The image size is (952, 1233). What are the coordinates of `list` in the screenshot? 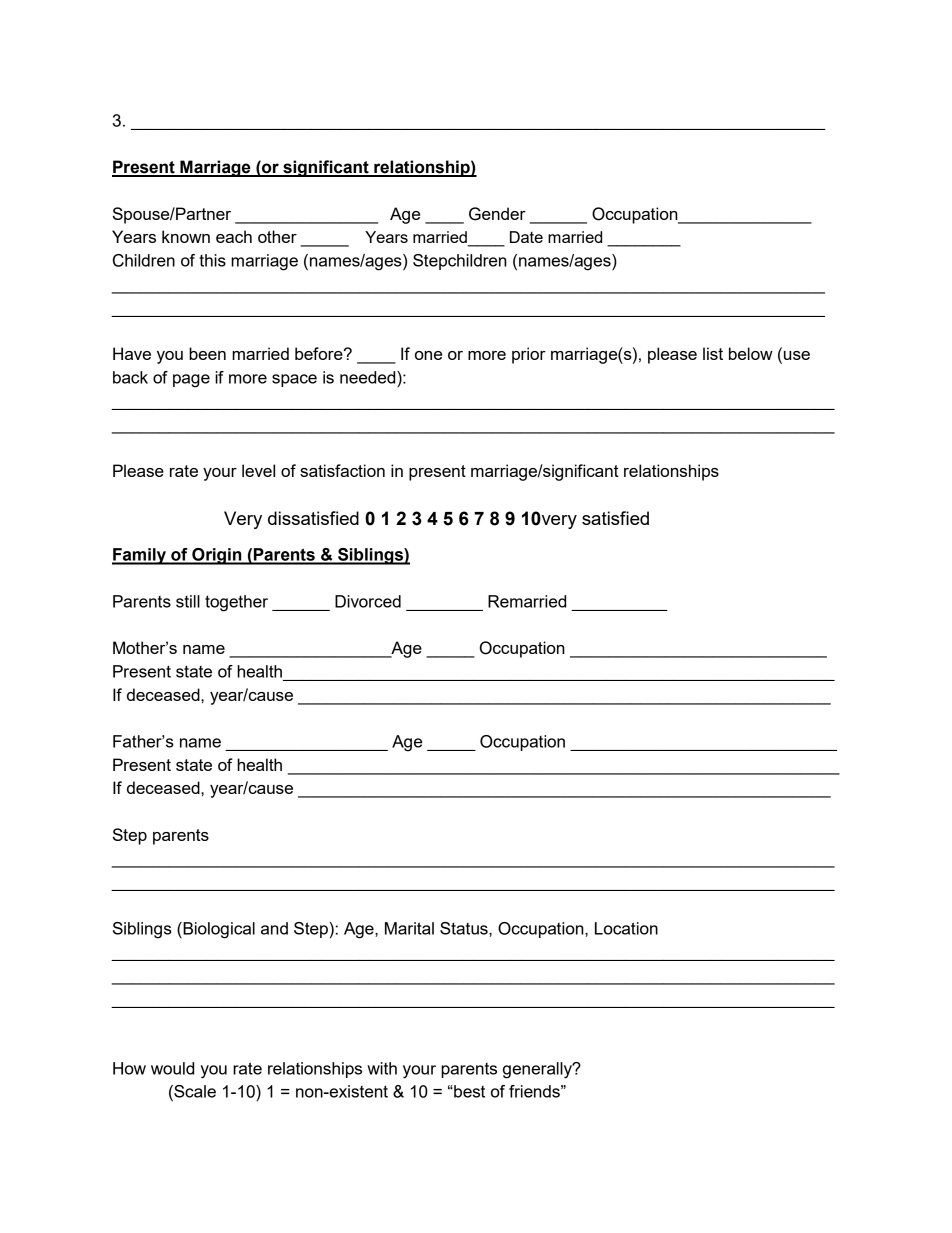 It's located at (713, 353).
